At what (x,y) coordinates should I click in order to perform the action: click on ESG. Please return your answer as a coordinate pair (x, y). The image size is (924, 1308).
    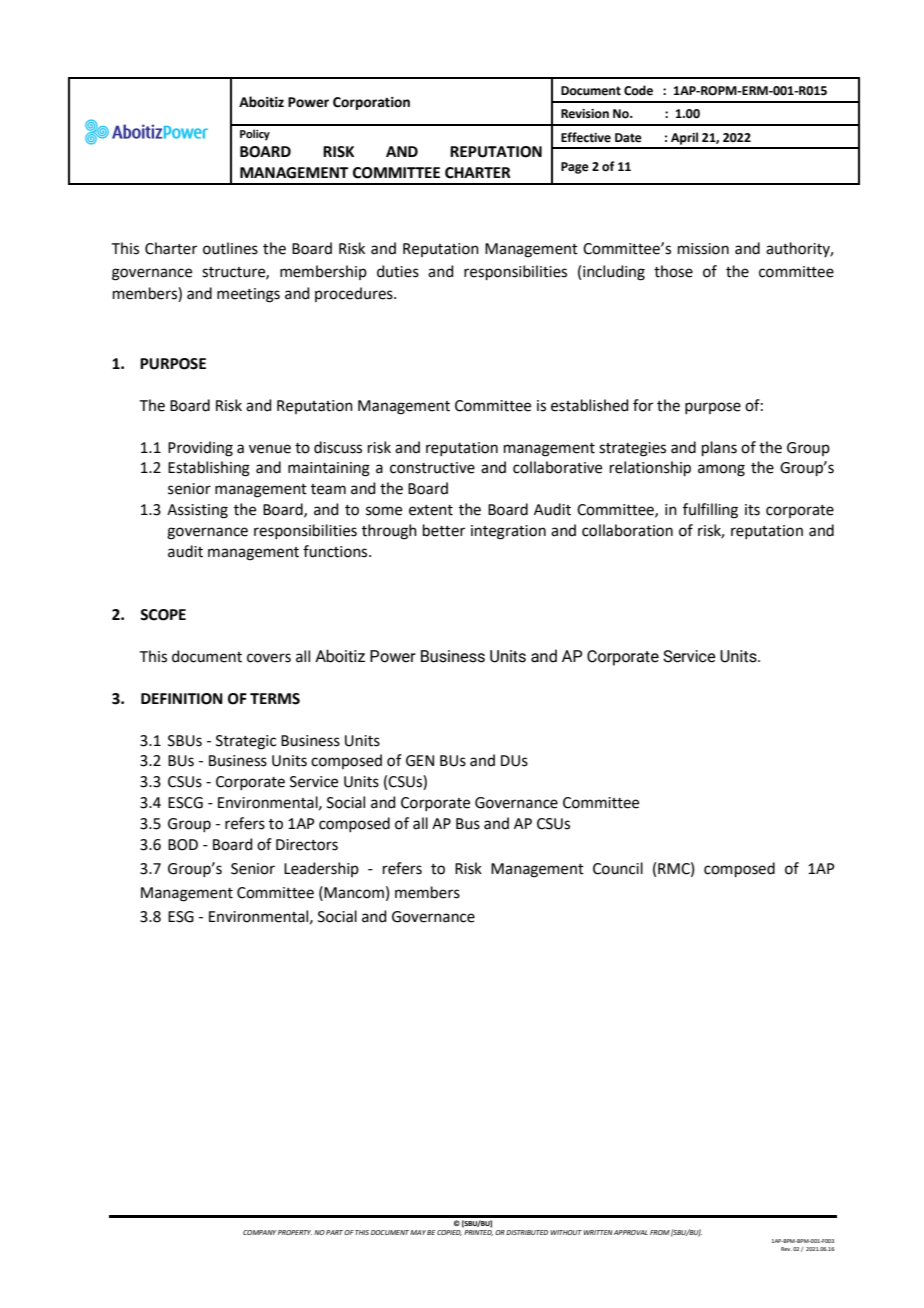
    Looking at the image, I should click on (181, 917).
